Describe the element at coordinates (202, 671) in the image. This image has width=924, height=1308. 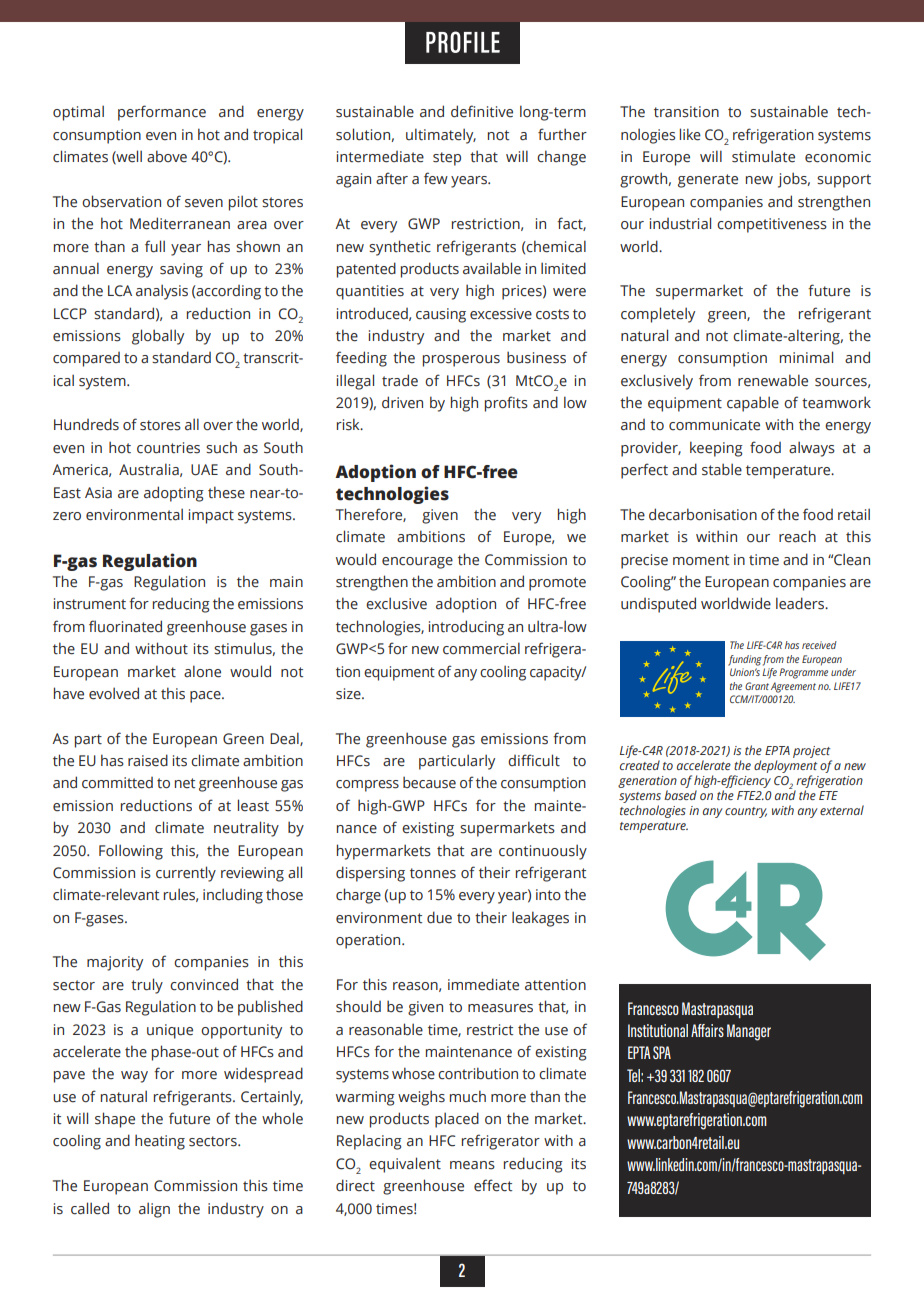
I see `alone` at that location.
